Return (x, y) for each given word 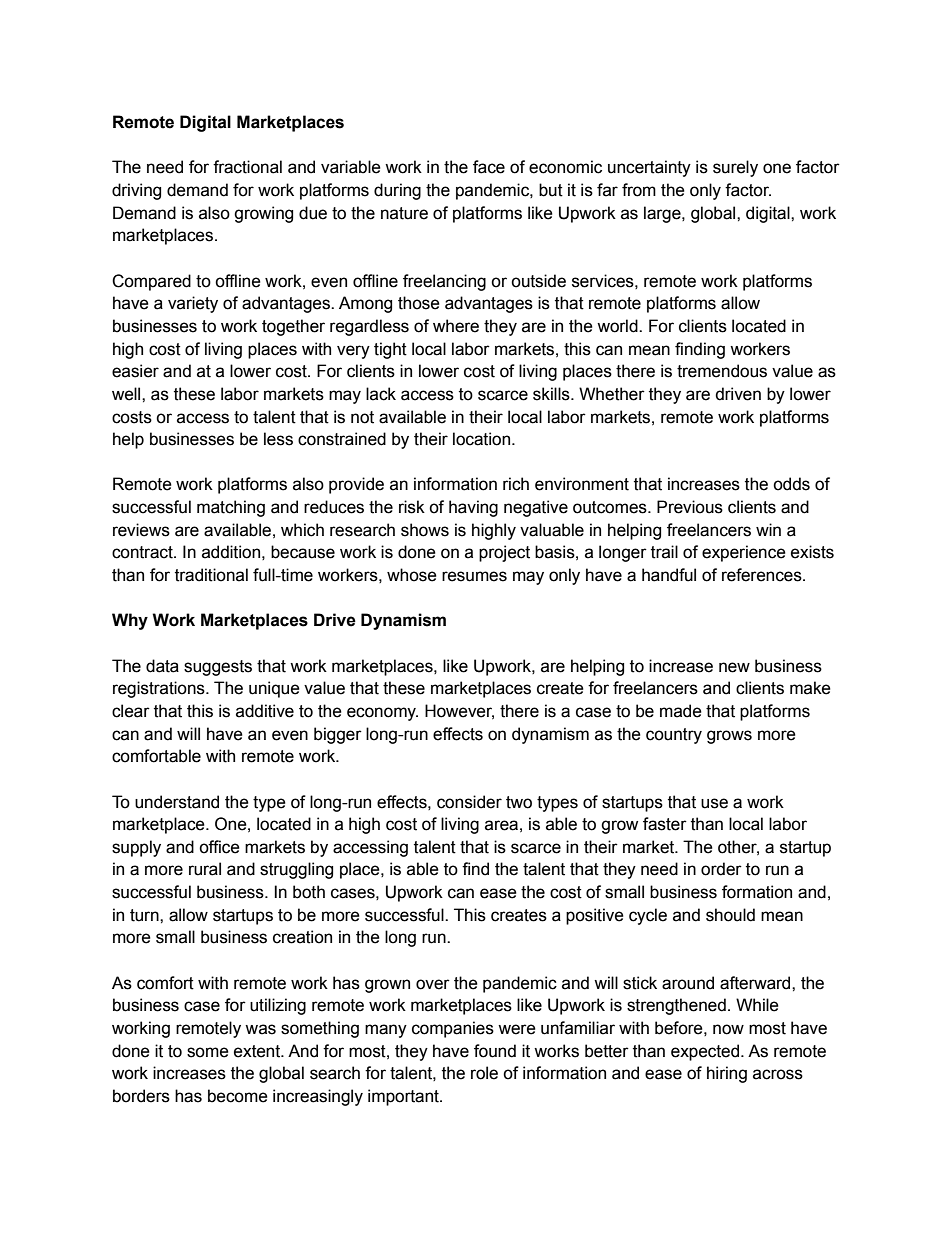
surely (735, 168)
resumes (474, 576)
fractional (247, 167)
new (734, 667)
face (489, 167)
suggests (218, 668)
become (238, 1096)
